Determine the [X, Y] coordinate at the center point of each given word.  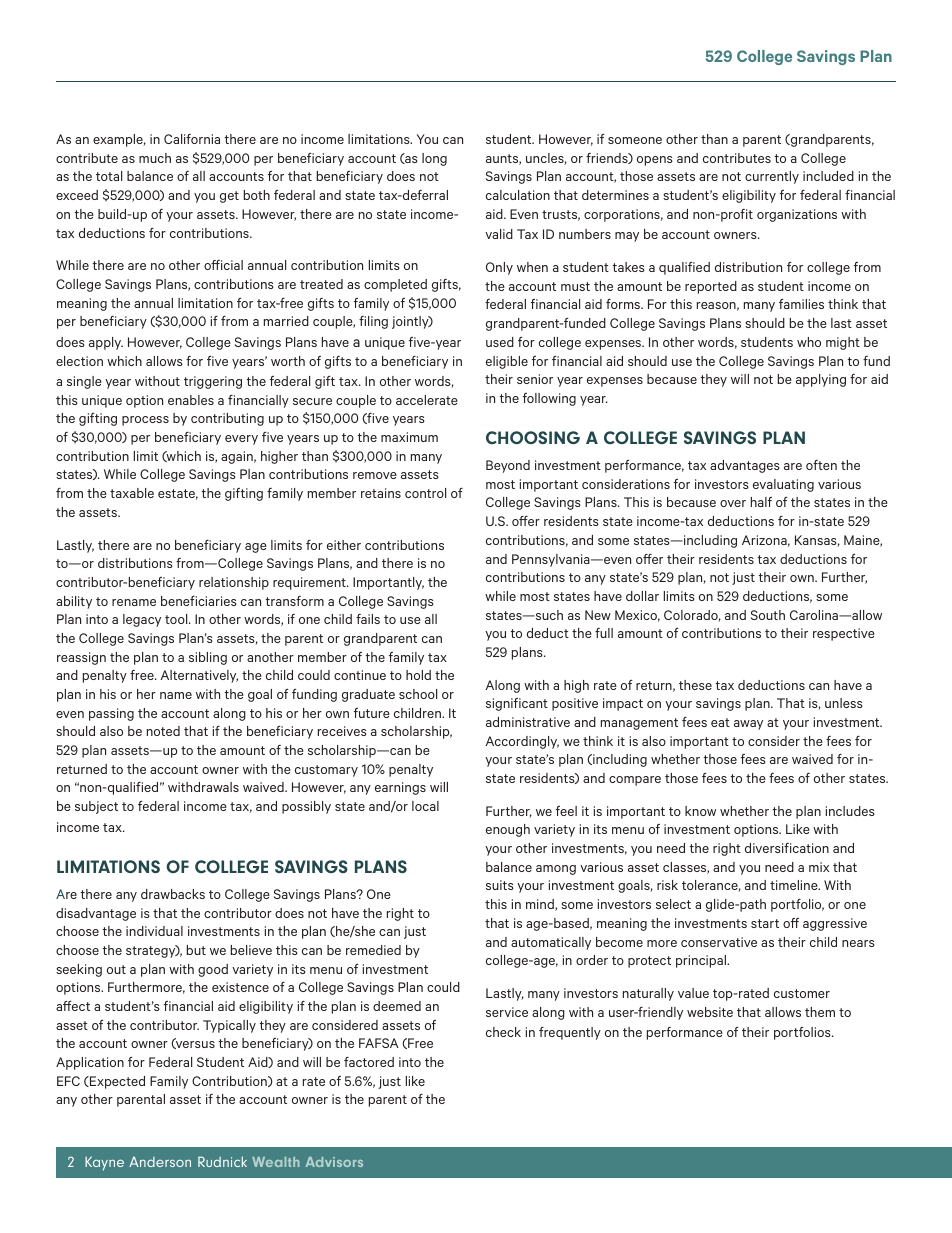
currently [772, 177]
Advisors [334, 1162]
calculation [518, 195]
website [710, 1012]
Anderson [160, 1162]
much [155, 158]
